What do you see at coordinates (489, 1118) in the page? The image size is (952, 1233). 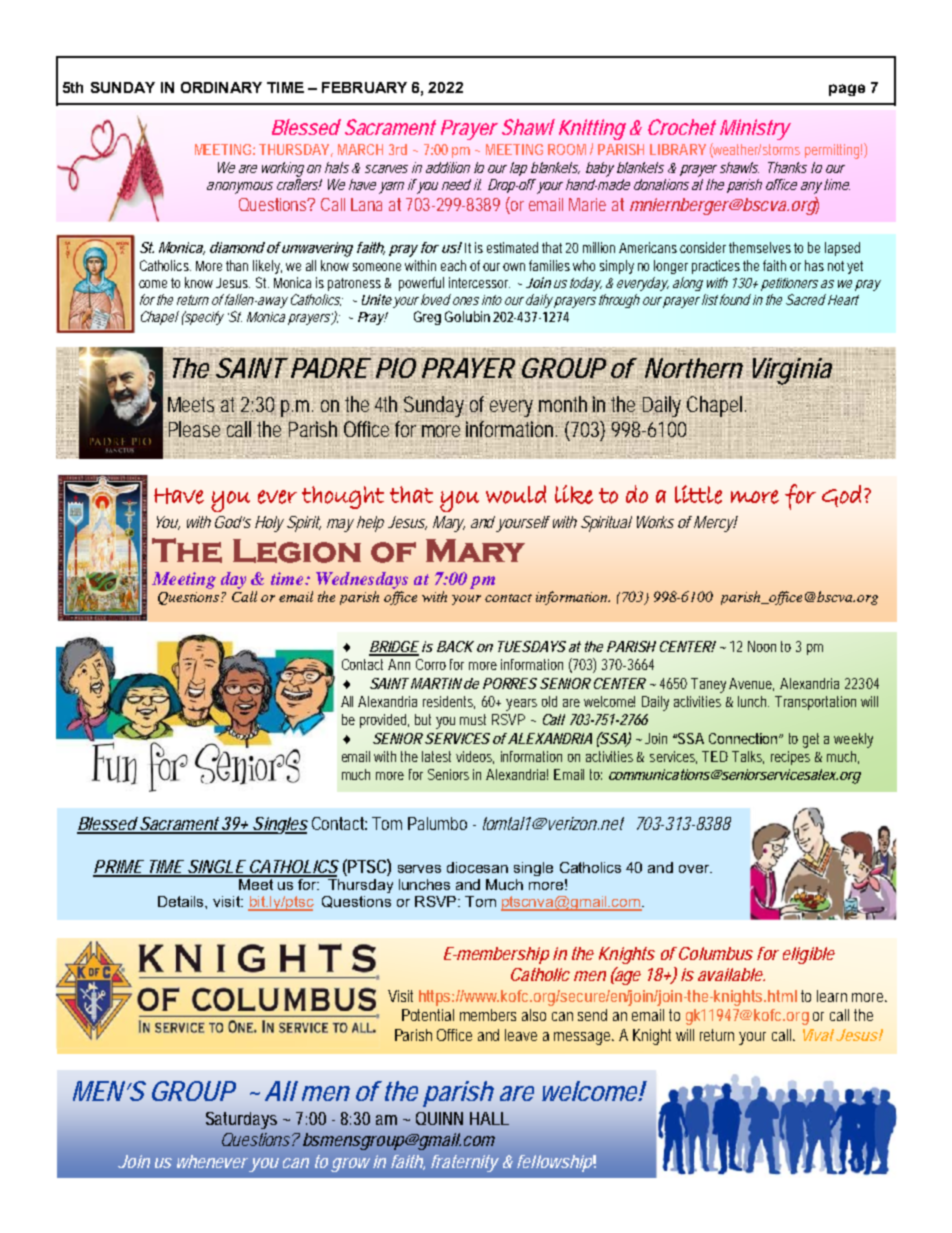 I see `HALL` at bounding box center [489, 1118].
